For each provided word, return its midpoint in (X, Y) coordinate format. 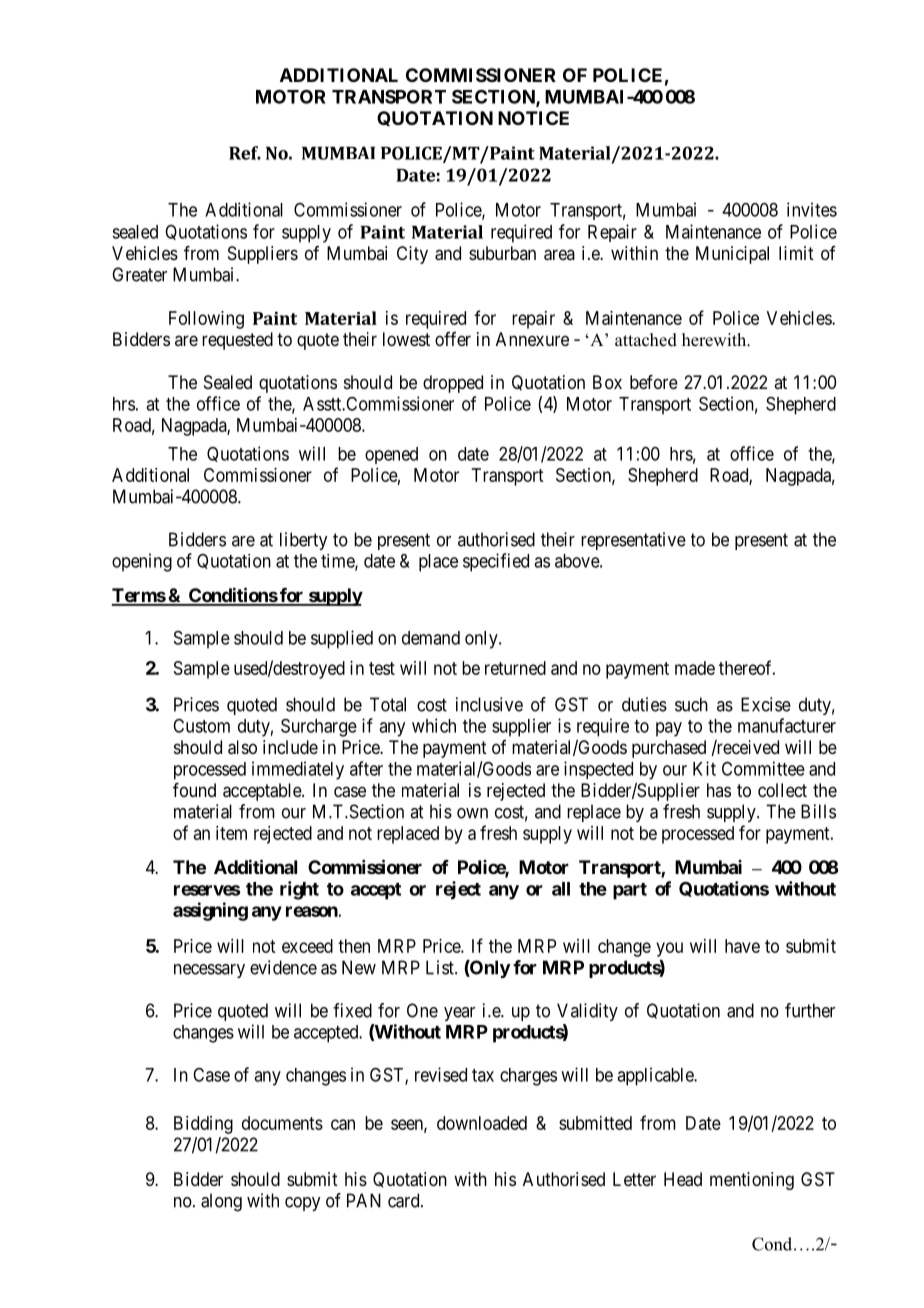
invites (812, 209)
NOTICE (533, 118)
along (221, 1202)
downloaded (482, 1123)
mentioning (752, 1181)
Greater (139, 274)
